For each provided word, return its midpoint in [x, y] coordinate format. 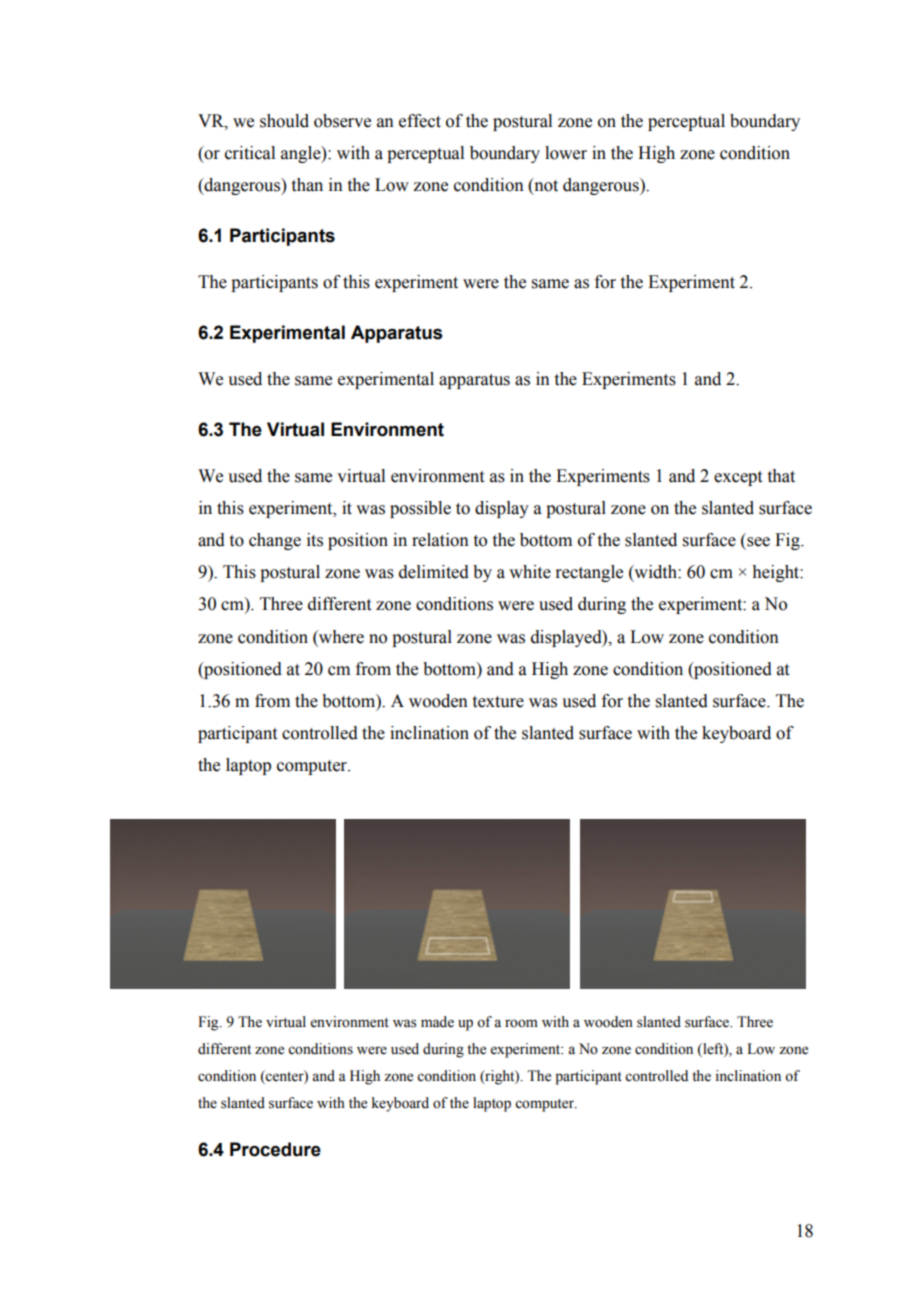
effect [420, 121]
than [307, 185]
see [758, 542]
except [738, 478]
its [315, 540]
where [340, 637]
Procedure [275, 1149]
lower [566, 153]
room [521, 1023]
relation [440, 540]
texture [498, 702]
